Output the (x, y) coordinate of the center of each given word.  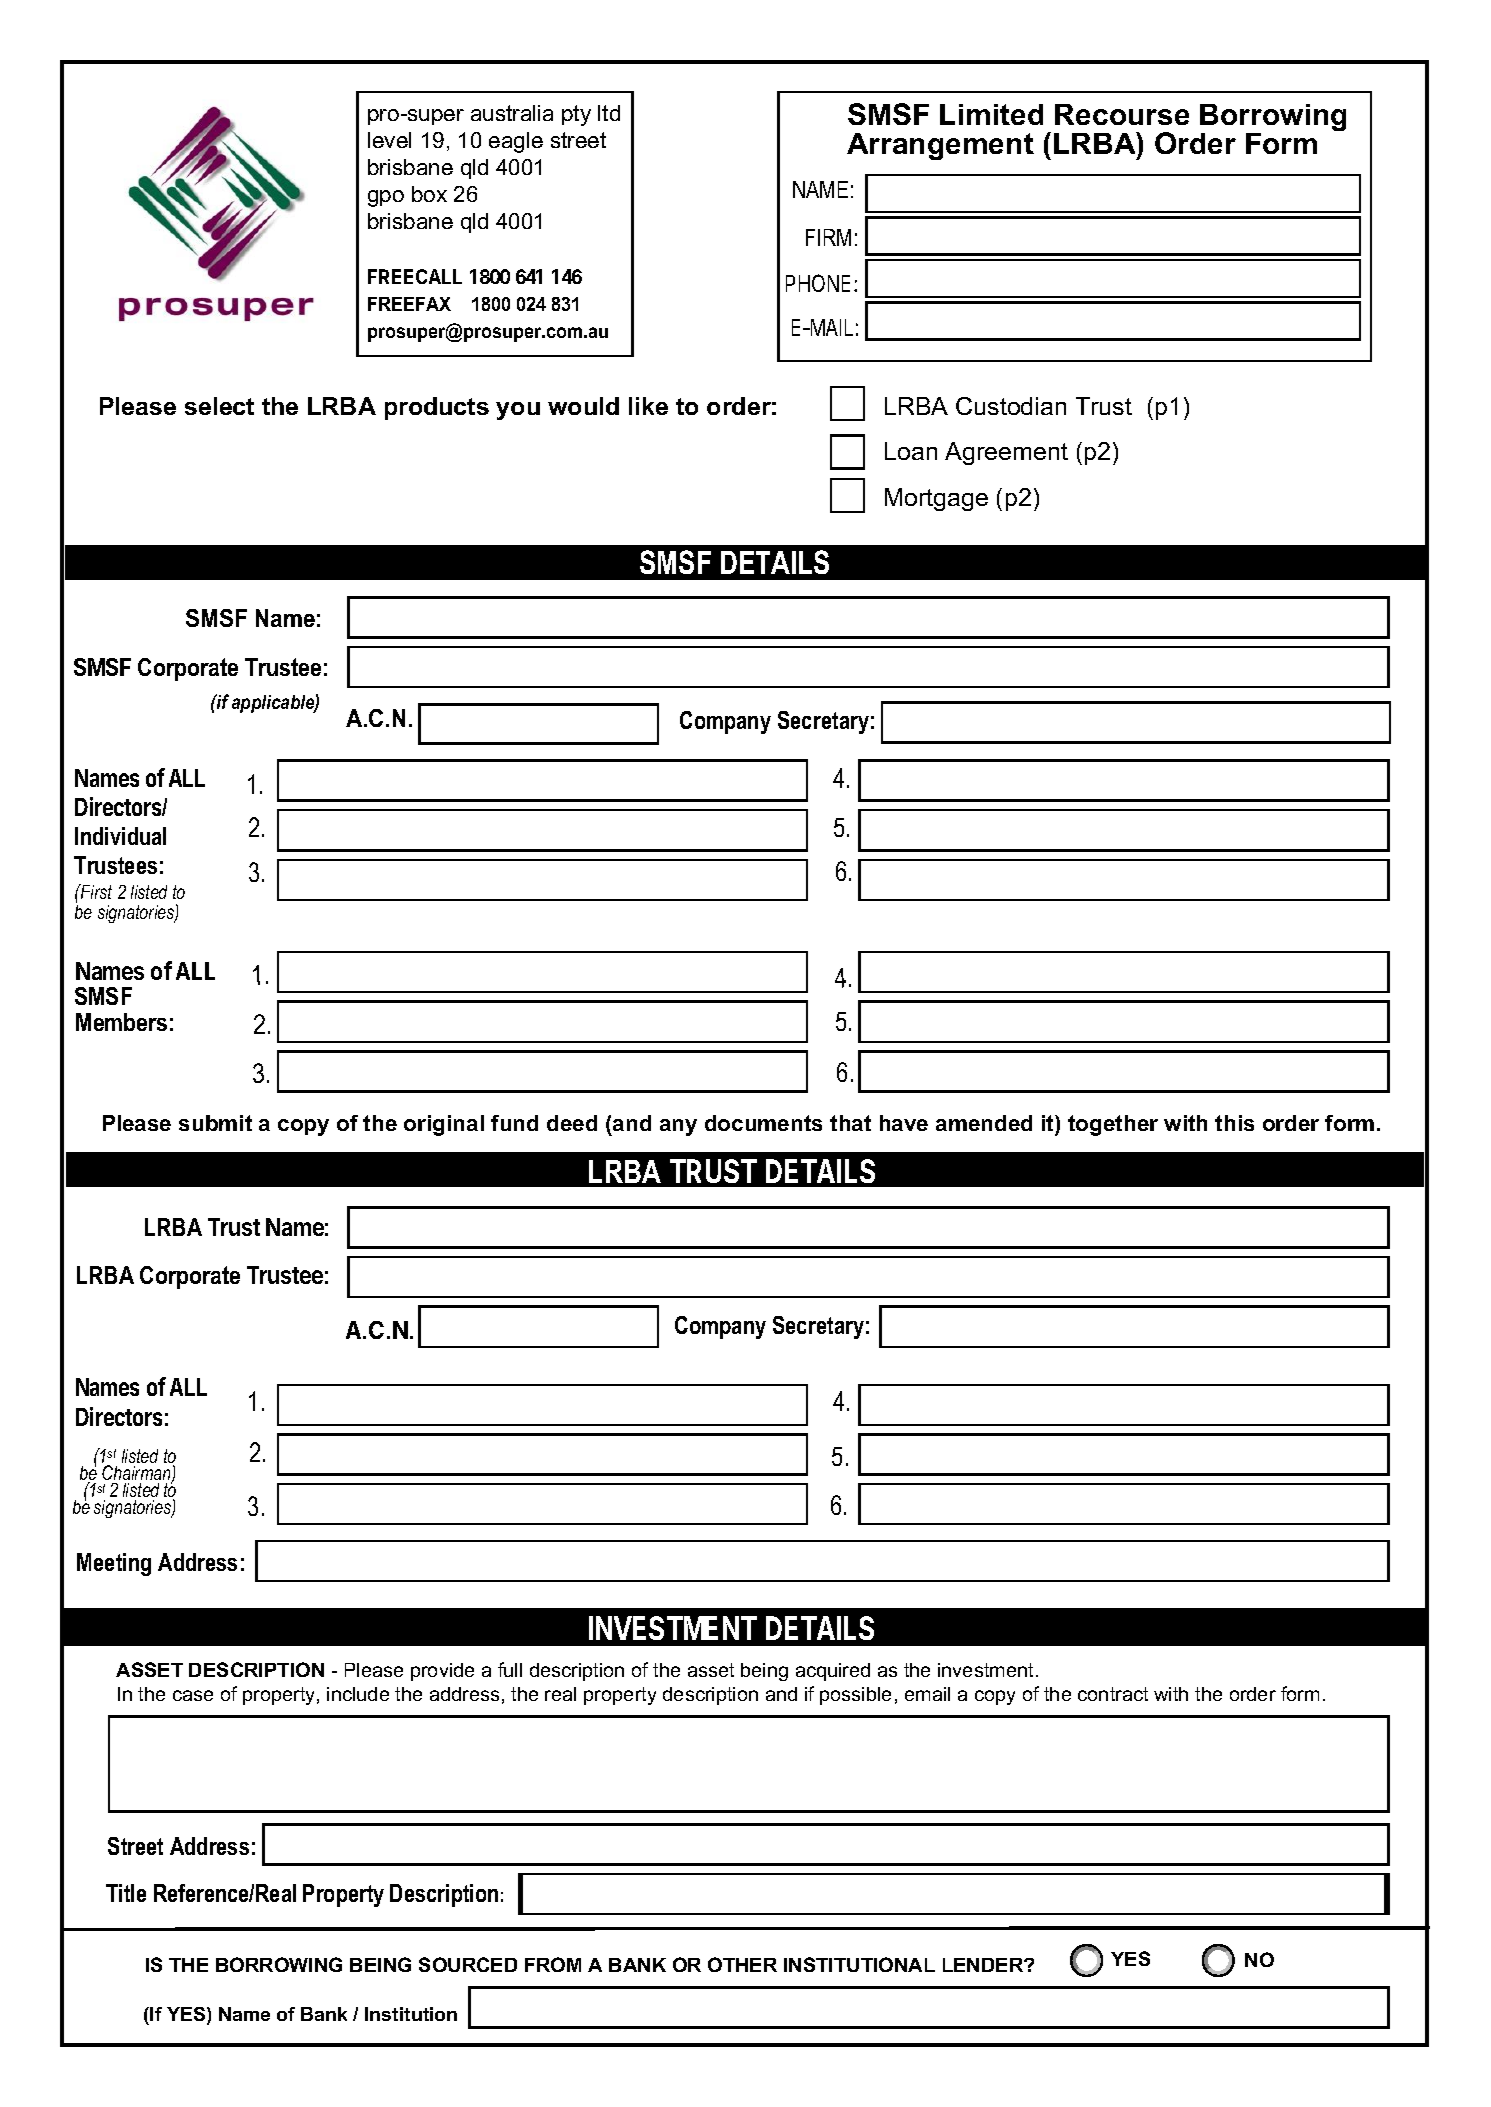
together (1113, 1125)
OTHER (742, 1964)
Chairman (137, 1474)
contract (1113, 1694)
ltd (609, 113)
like (648, 406)
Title (126, 1893)
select (219, 406)
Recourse (1122, 114)
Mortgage (936, 499)
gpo (386, 198)
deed (572, 1123)
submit (215, 1123)
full (510, 1669)
